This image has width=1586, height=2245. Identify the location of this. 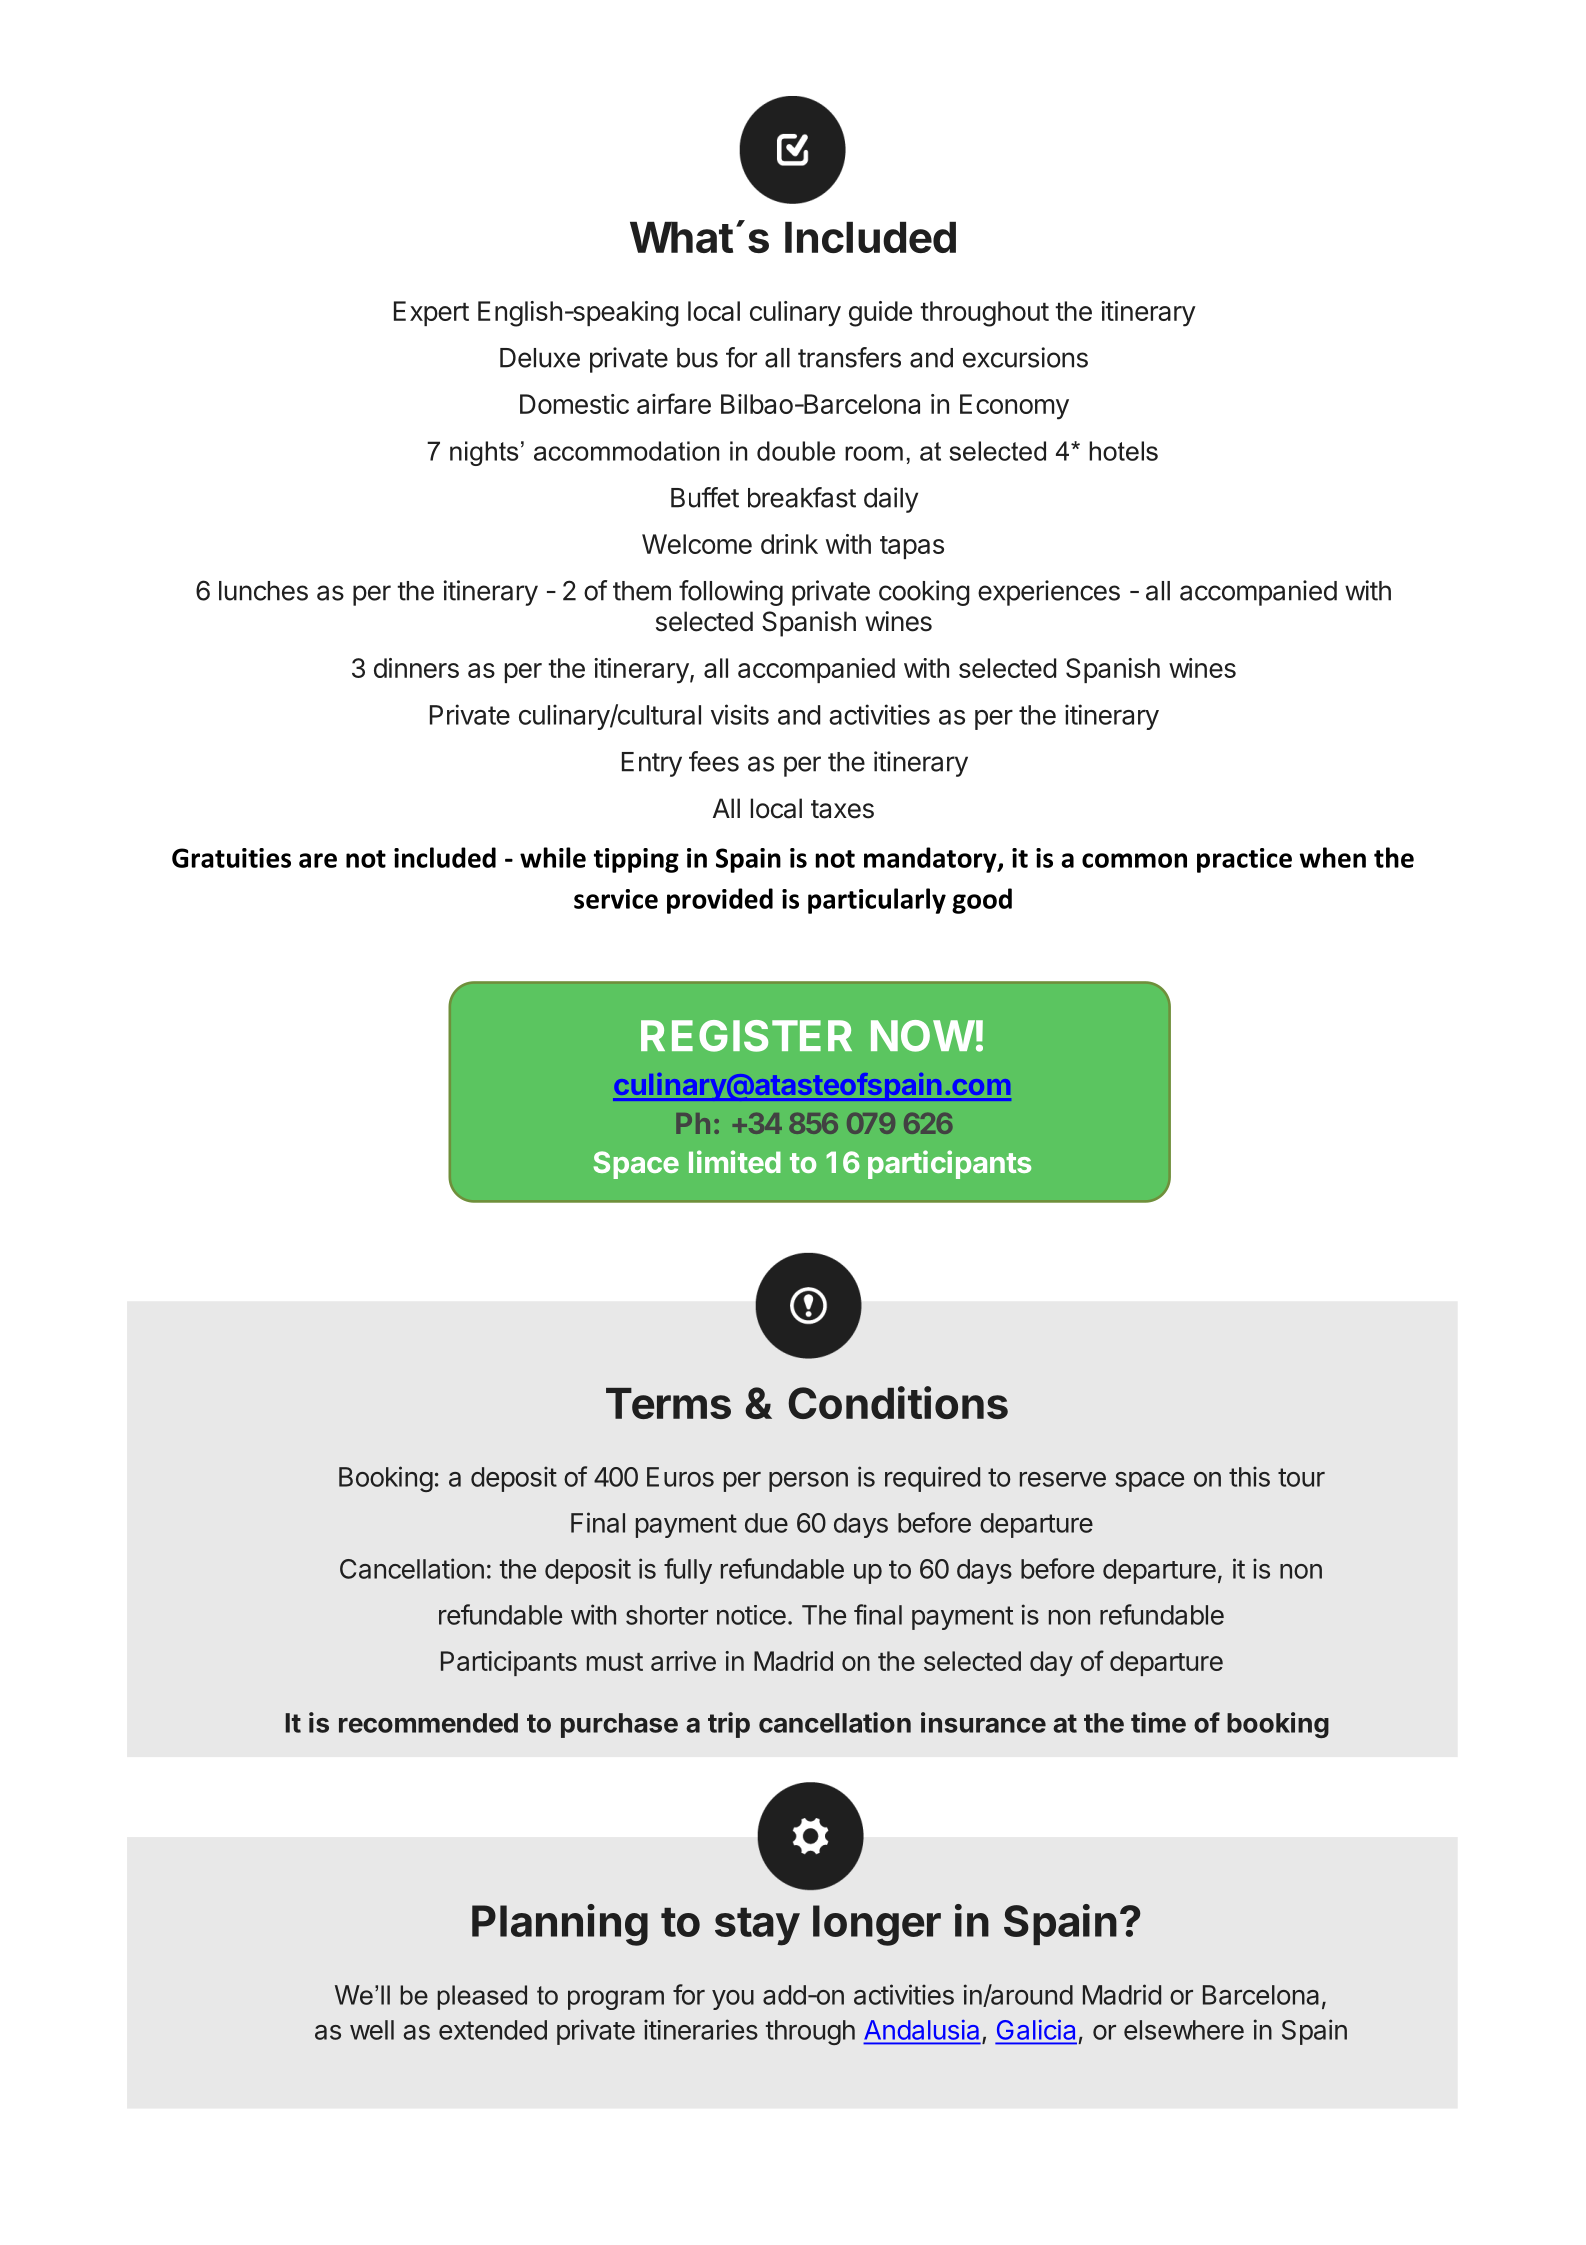
(1249, 1476).
